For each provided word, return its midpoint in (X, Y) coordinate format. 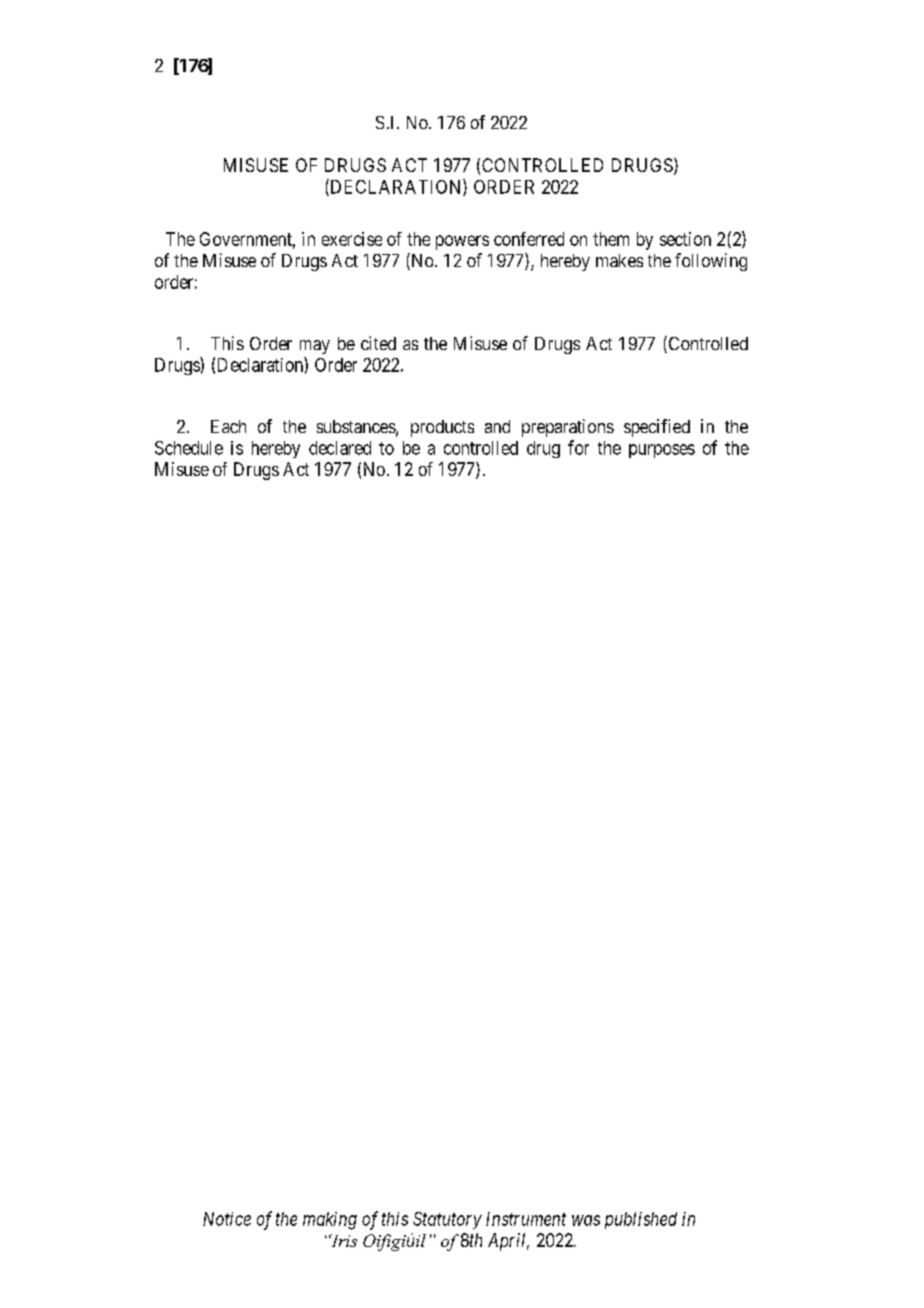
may (315, 347)
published (641, 1220)
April (508, 1242)
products (442, 428)
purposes (662, 451)
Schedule (189, 448)
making (330, 1221)
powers (462, 242)
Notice (227, 1219)
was (586, 1220)
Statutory (447, 1220)
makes (619, 260)
